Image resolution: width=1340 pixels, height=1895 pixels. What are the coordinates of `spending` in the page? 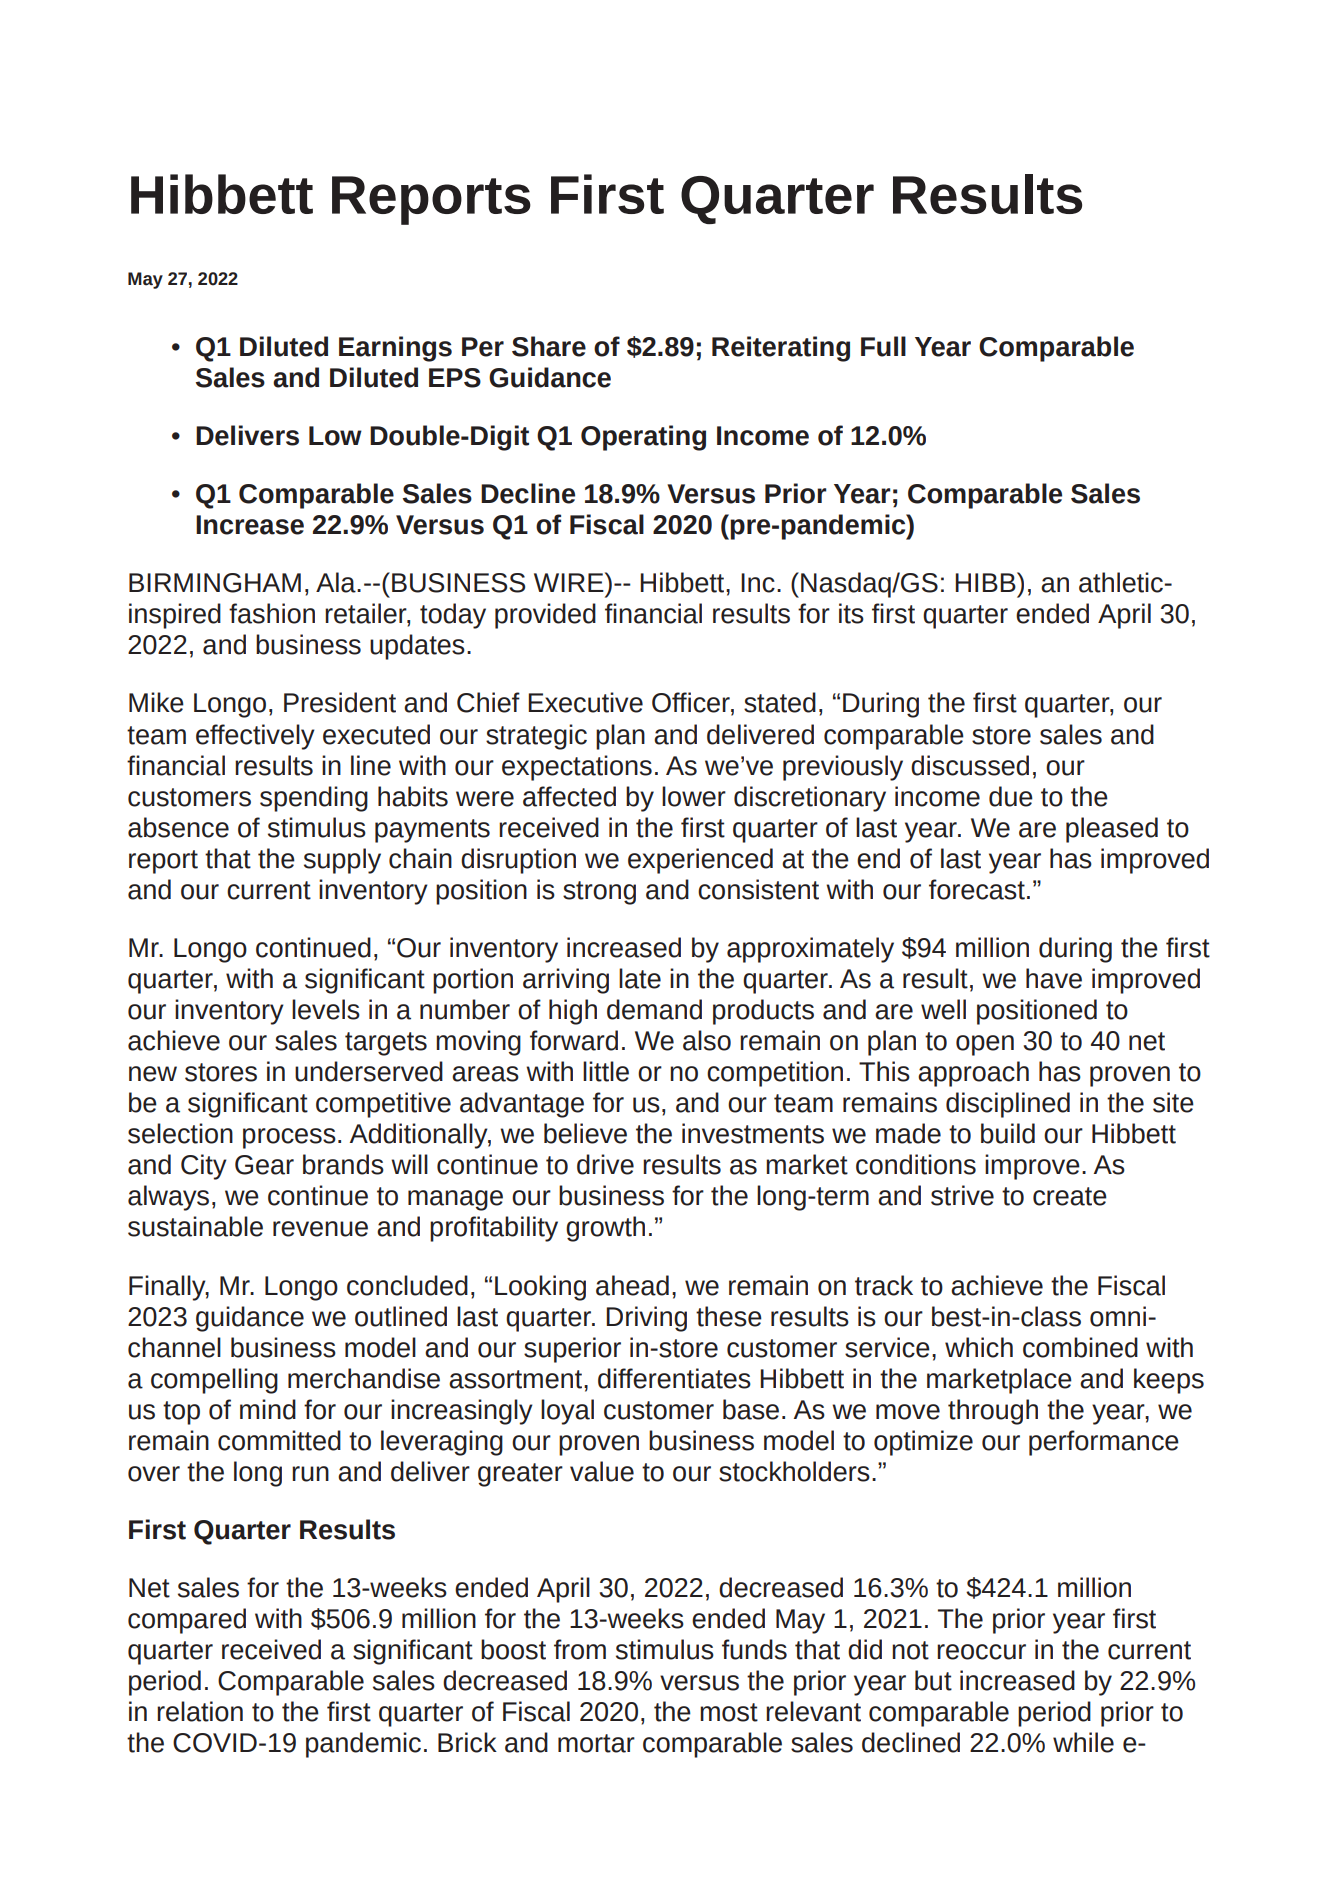 It's located at (314, 799).
